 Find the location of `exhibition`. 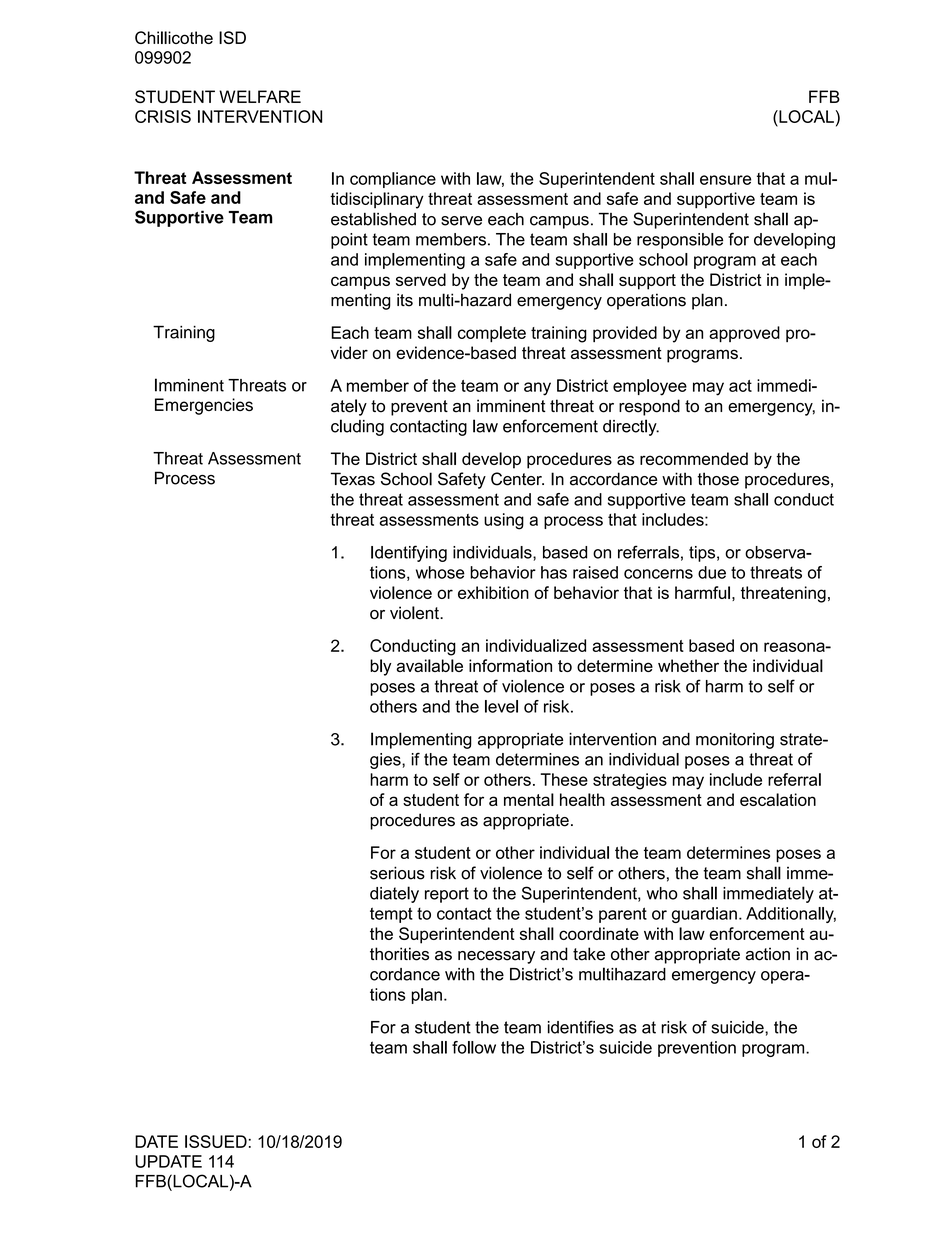

exhibition is located at coordinates (493, 592).
